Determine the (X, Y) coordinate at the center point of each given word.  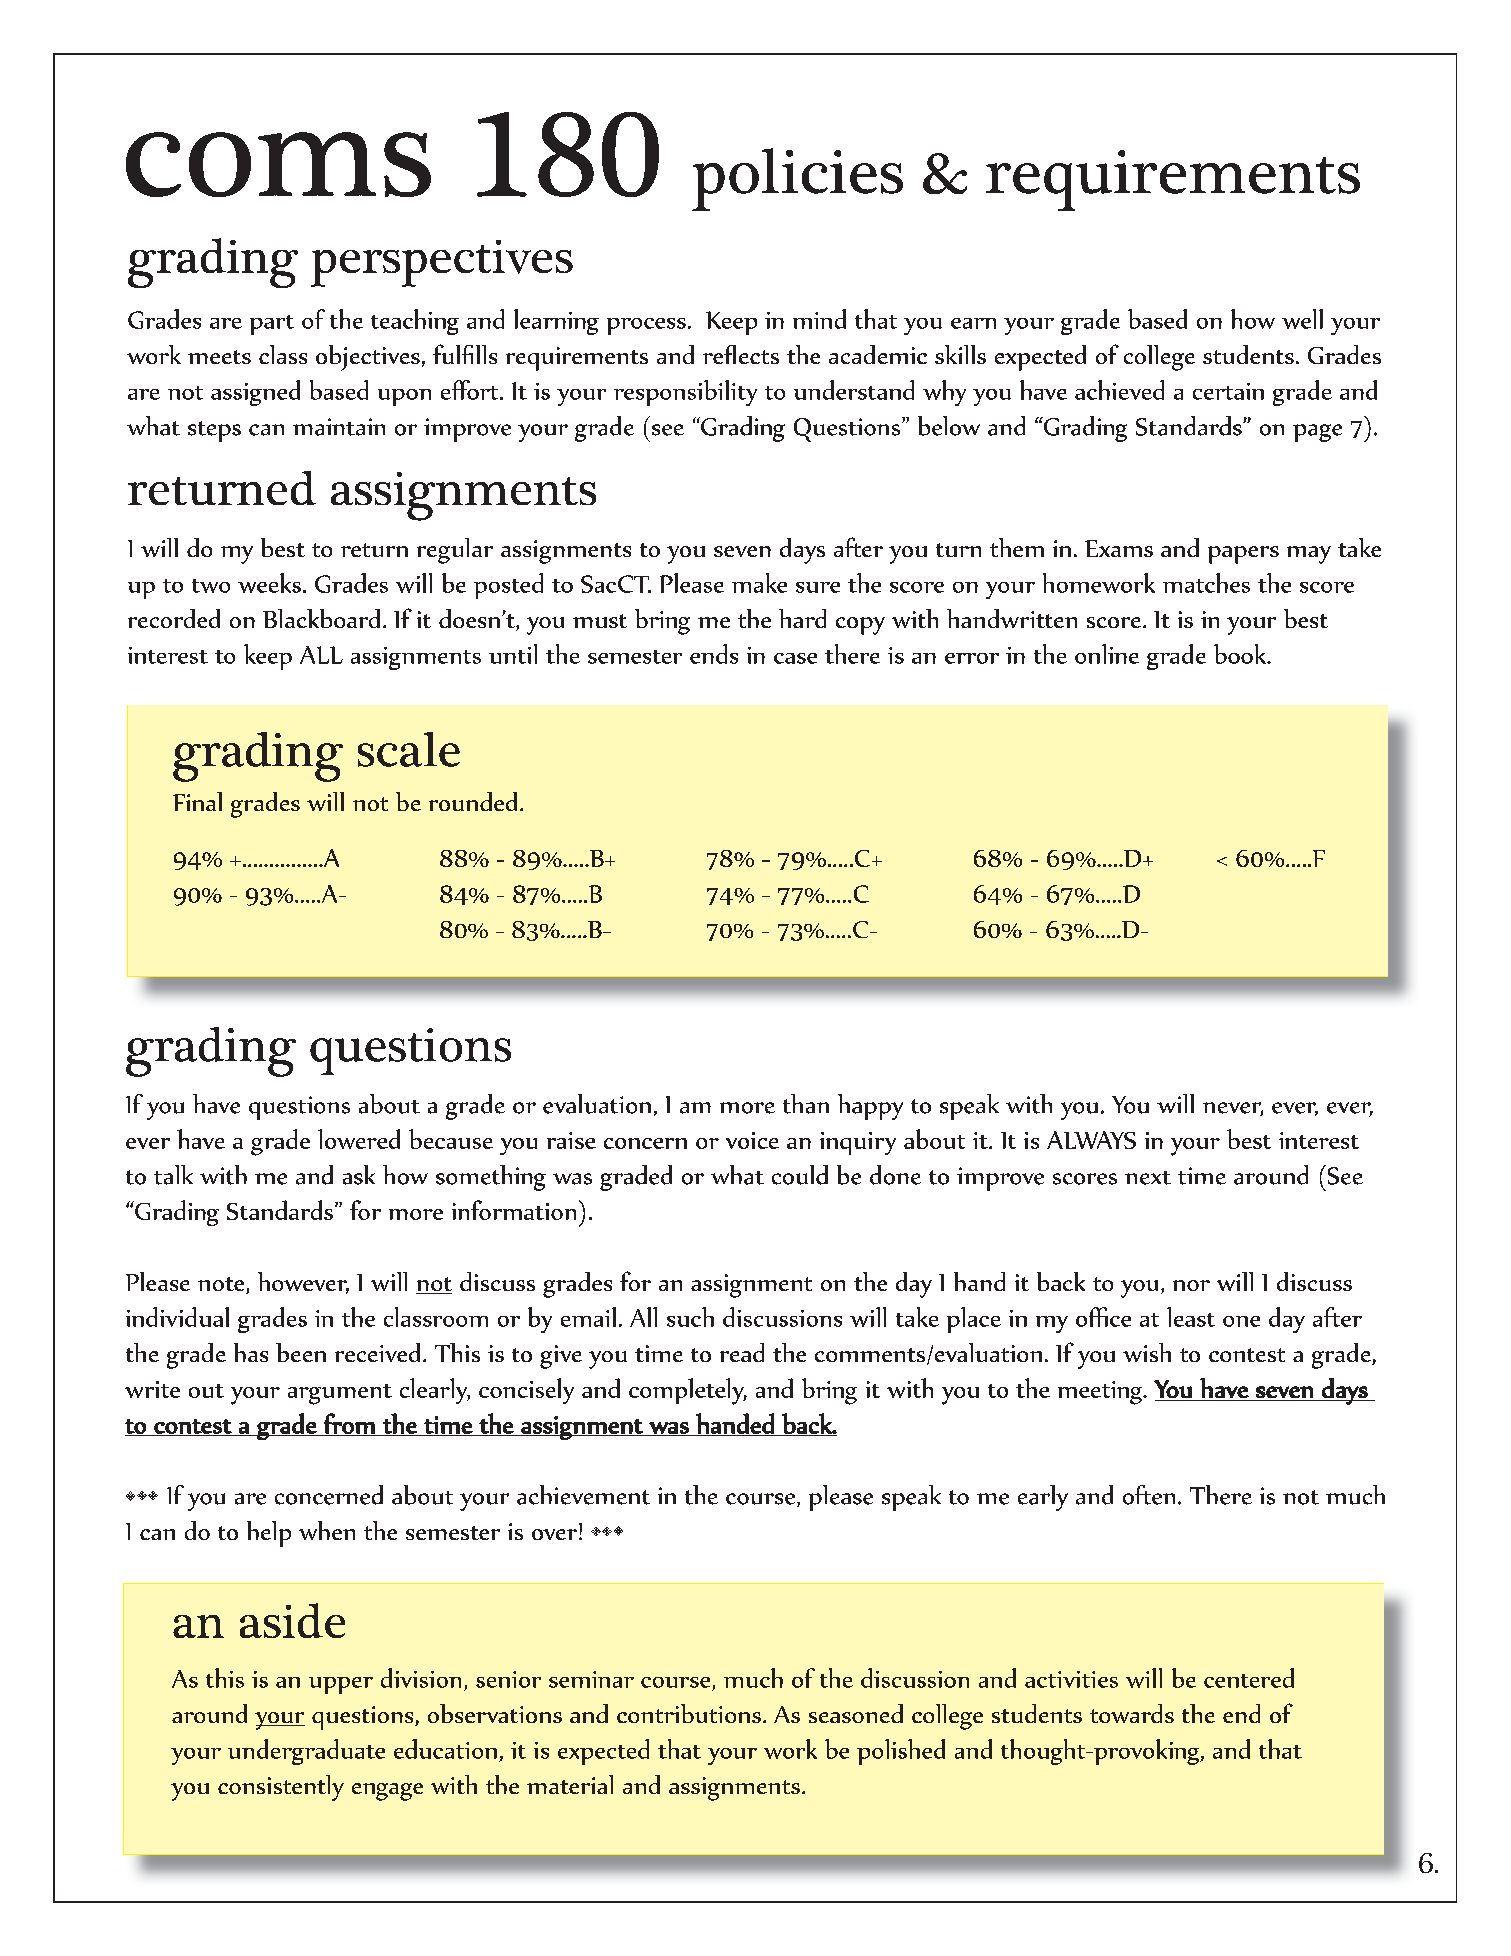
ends (714, 654)
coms (278, 164)
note (222, 1285)
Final (197, 801)
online (1107, 654)
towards (1132, 1713)
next (1148, 1178)
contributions (689, 1713)
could (800, 1175)
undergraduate (306, 1752)
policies (797, 179)
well (1302, 319)
